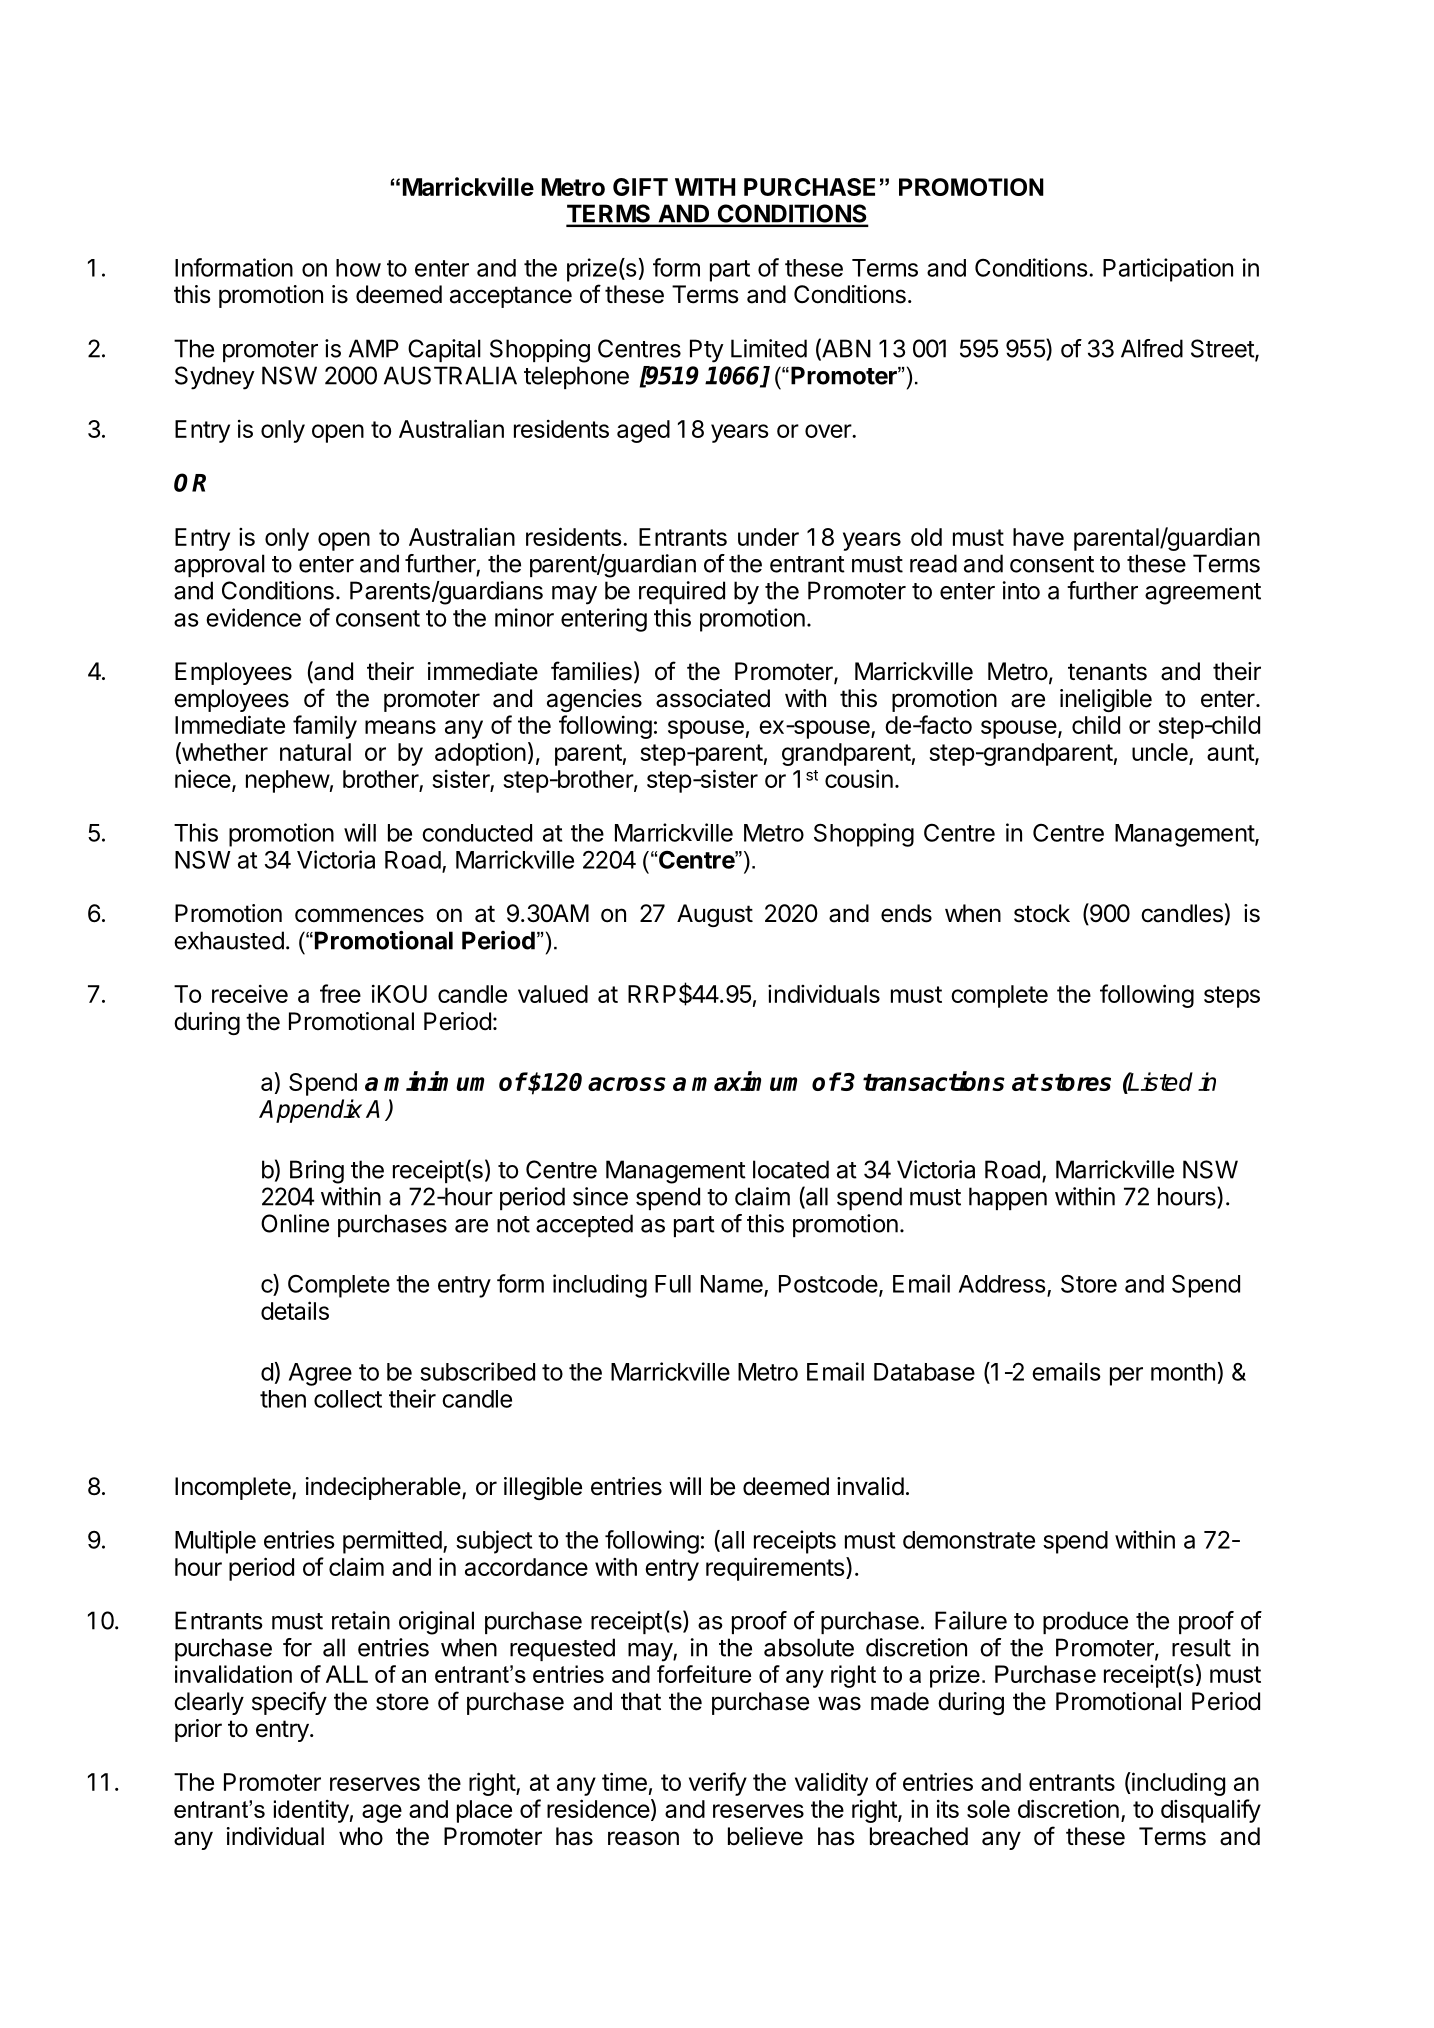  Describe the element at coordinates (1161, 753) in the page. I see `uncle` at that location.
